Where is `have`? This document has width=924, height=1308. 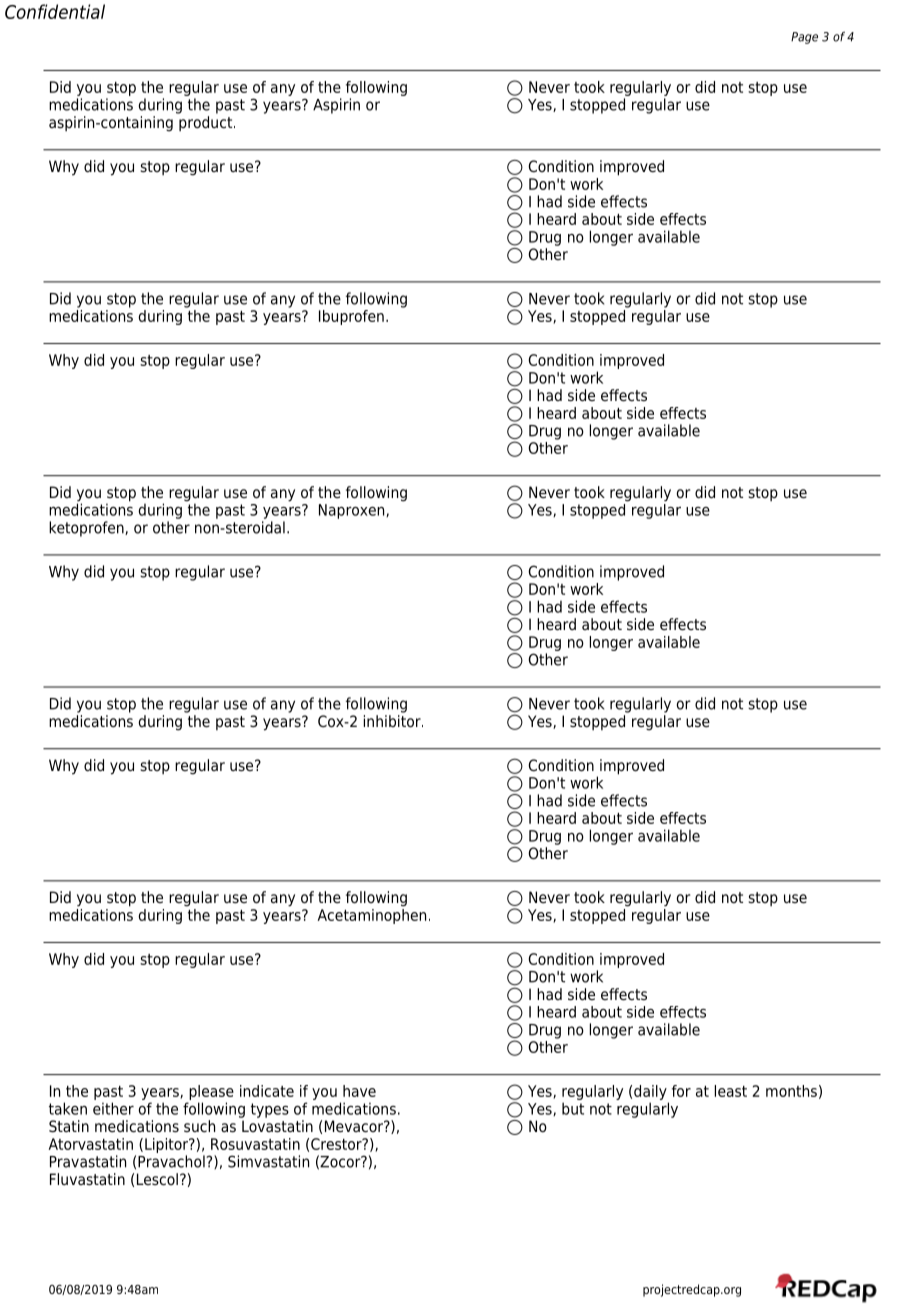 have is located at coordinates (359, 1091).
